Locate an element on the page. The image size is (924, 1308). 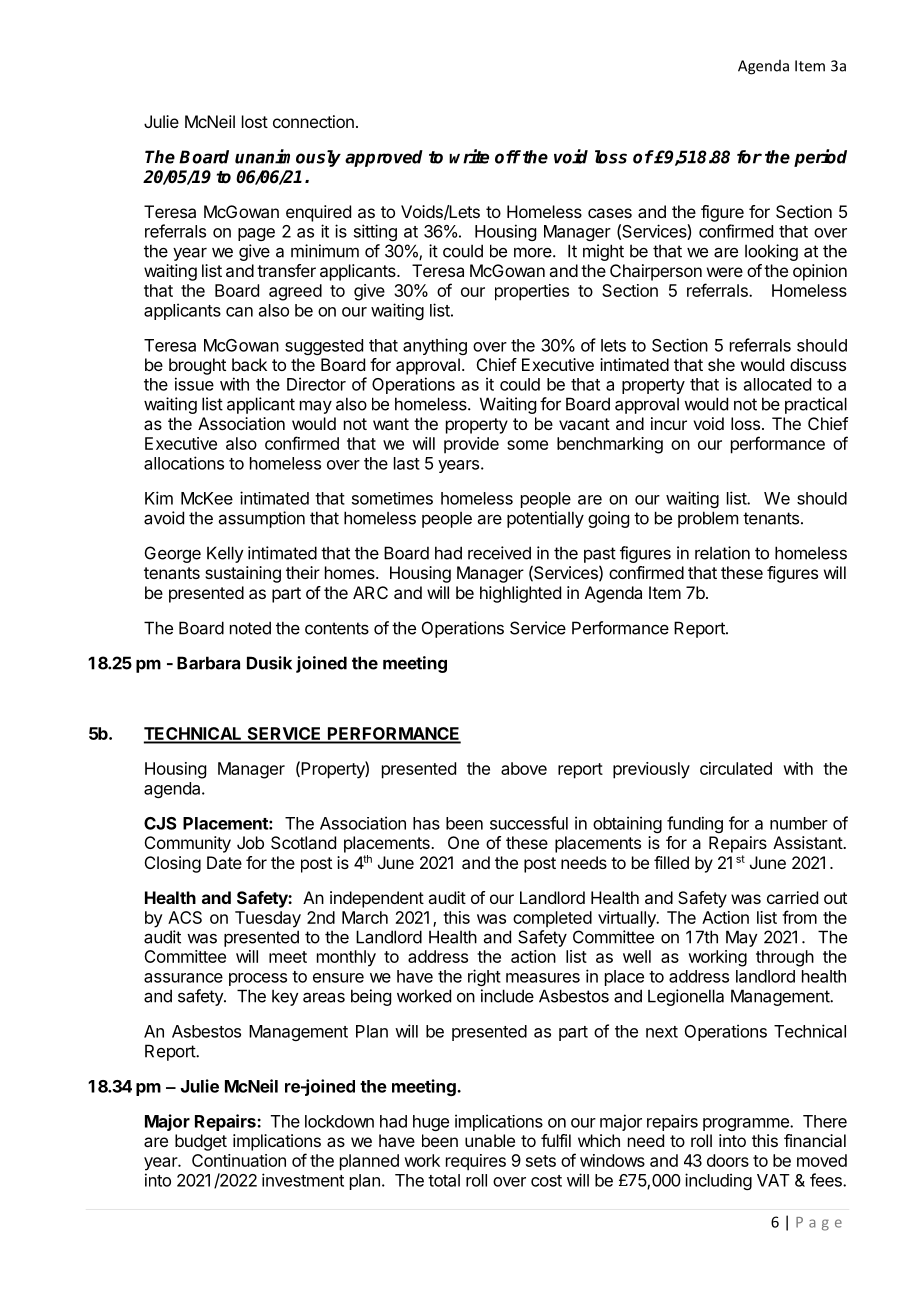
lost is located at coordinates (255, 121).
